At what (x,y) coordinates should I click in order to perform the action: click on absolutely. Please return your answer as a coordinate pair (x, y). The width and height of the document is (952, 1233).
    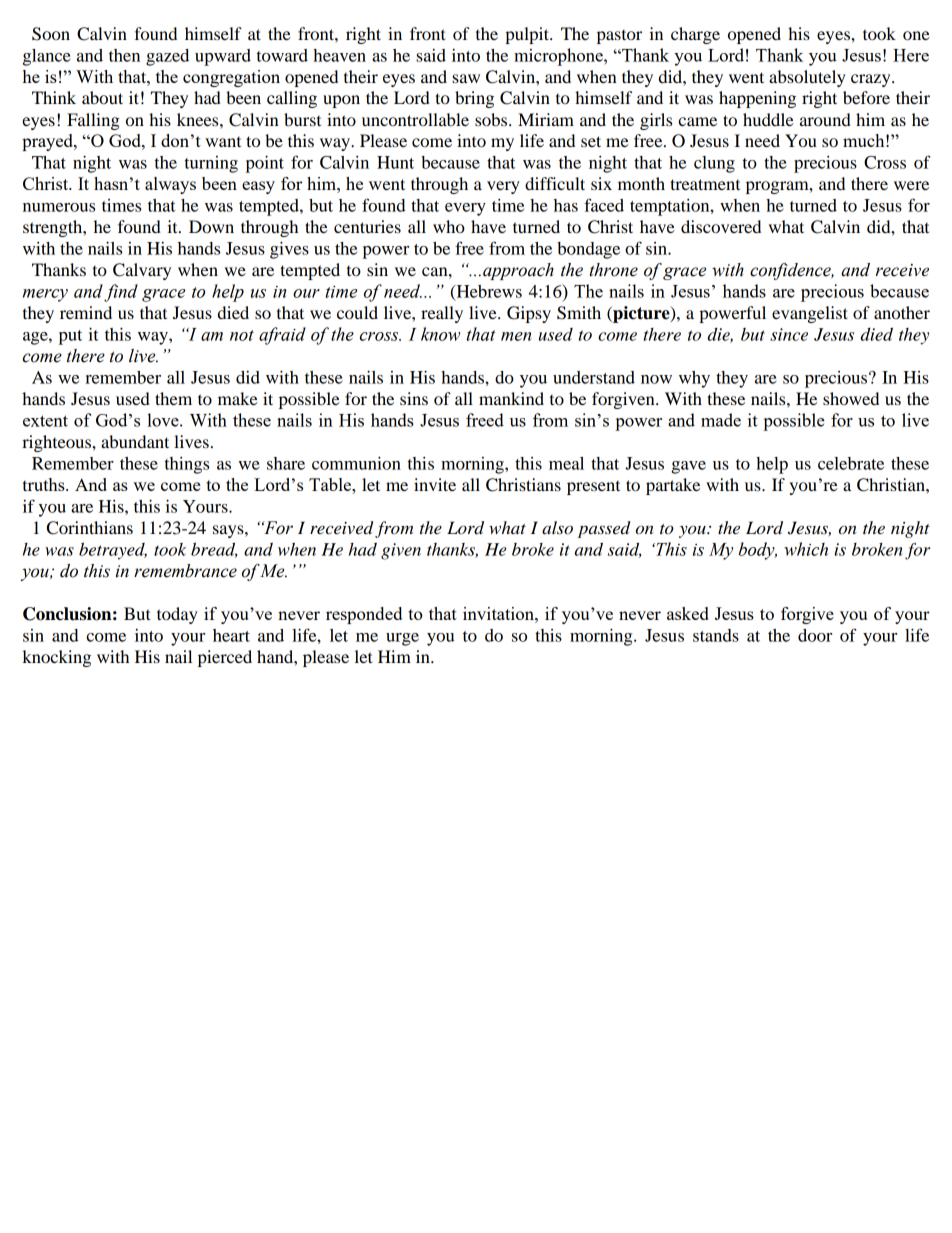
    Looking at the image, I should click on (807, 78).
